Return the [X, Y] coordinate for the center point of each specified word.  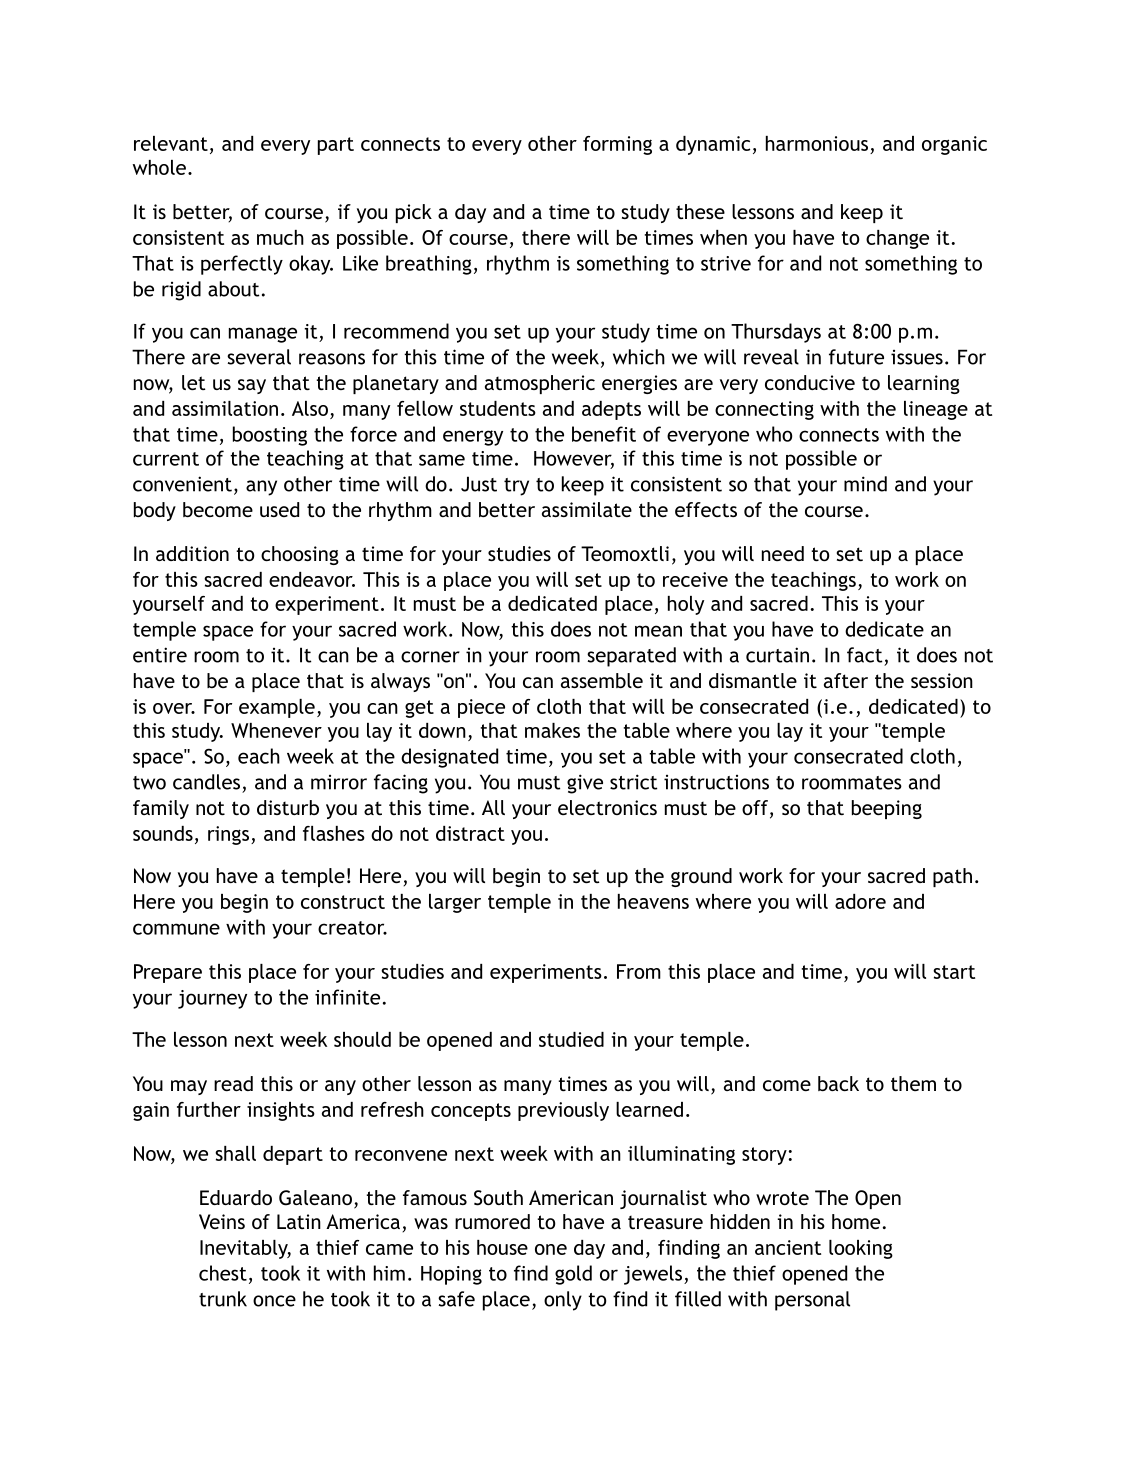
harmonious [818, 145]
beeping [887, 809]
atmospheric [540, 384]
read [233, 1083]
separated [631, 657]
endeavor [312, 579]
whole [159, 167]
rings [230, 835]
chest [223, 1273]
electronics [607, 807]
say [252, 386]
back [838, 1083]
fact [864, 655]
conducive [810, 382]
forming [617, 145]
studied [571, 1039]
